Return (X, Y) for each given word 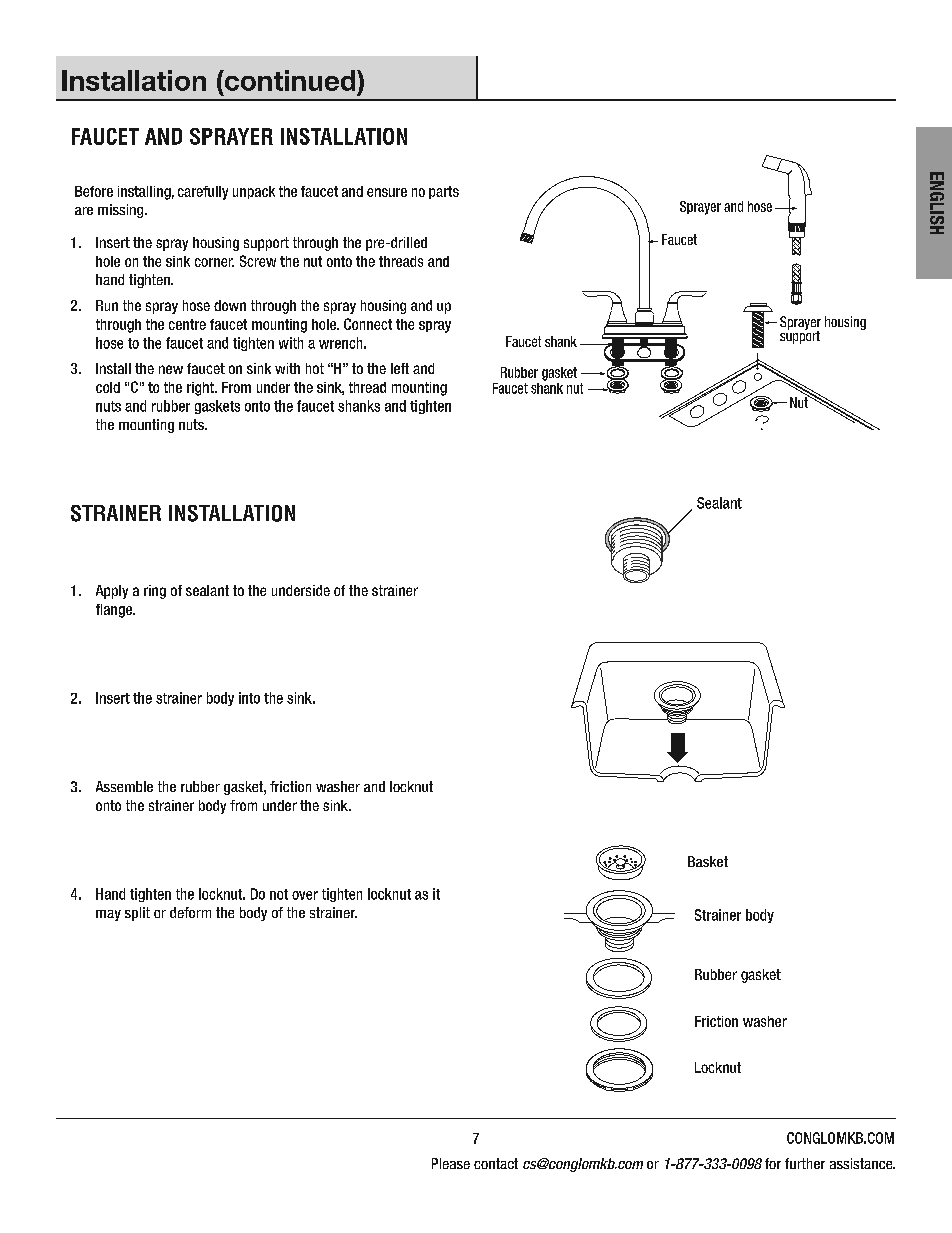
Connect (368, 324)
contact (496, 1163)
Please (451, 1163)
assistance (862, 1163)
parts (444, 192)
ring (155, 592)
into (249, 698)
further (805, 1163)
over (305, 895)
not (279, 894)
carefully (203, 193)
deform (190, 912)
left (400, 368)
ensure (387, 192)
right (201, 389)
